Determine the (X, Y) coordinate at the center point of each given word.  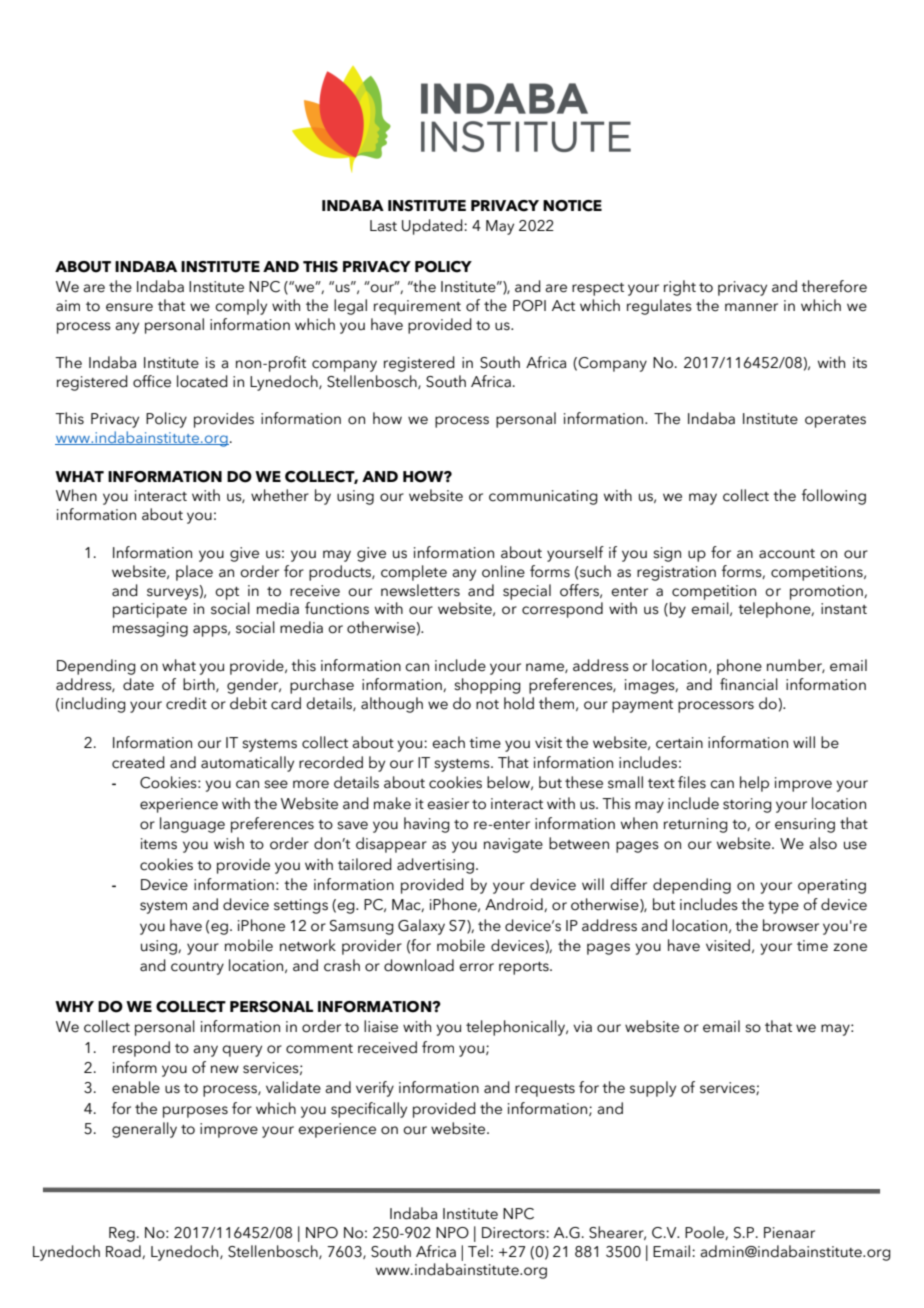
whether (280, 495)
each (448, 742)
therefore (834, 286)
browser (791, 925)
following (834, 497)
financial (749, 684)
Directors (514, 1233)
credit (186, 703)
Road (124, 1252)
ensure (129, 307)
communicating (543, 497)
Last (383, 226)
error (476, 967)
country (197, 968)
